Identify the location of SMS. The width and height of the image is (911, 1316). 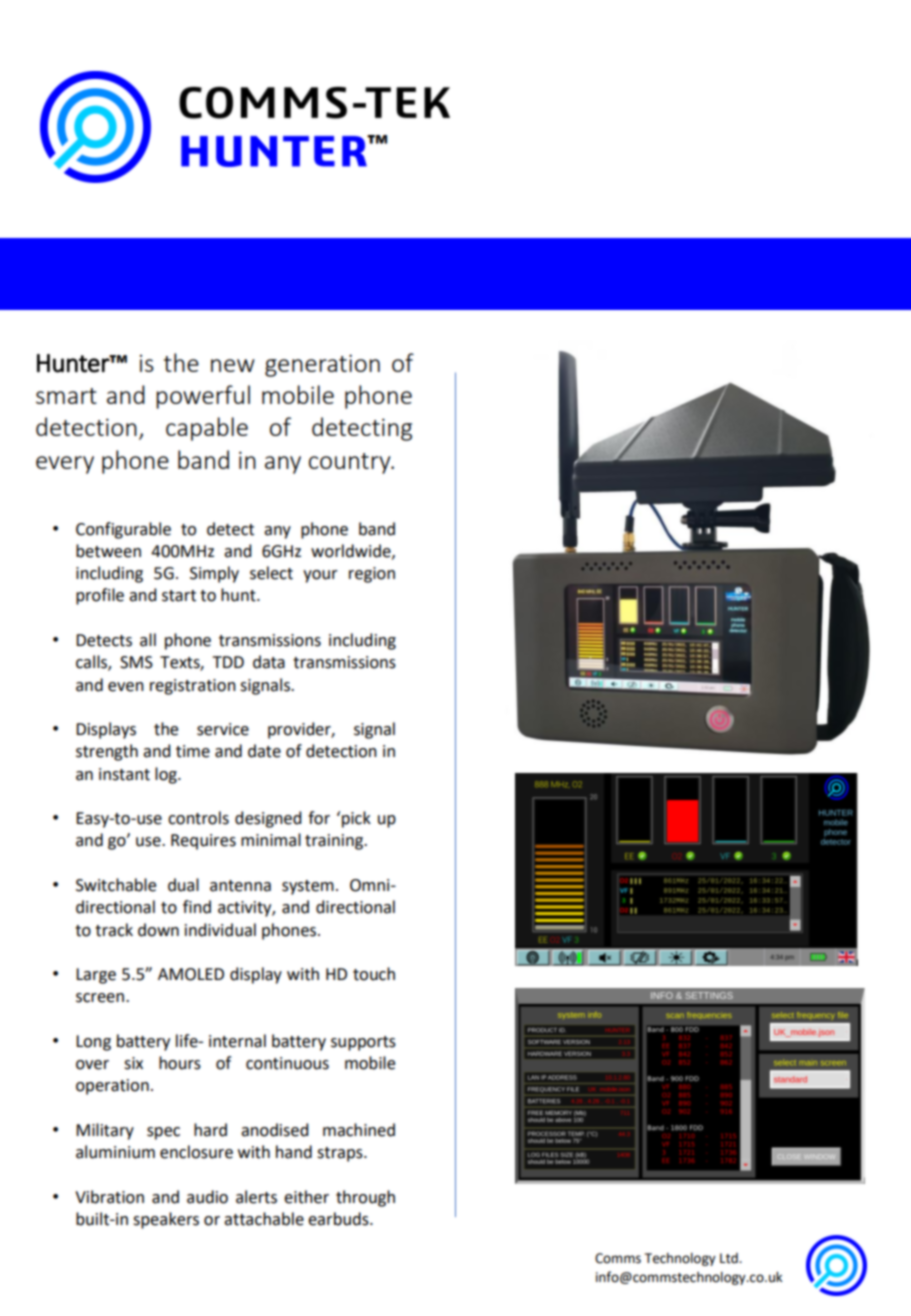
(136, 662).
